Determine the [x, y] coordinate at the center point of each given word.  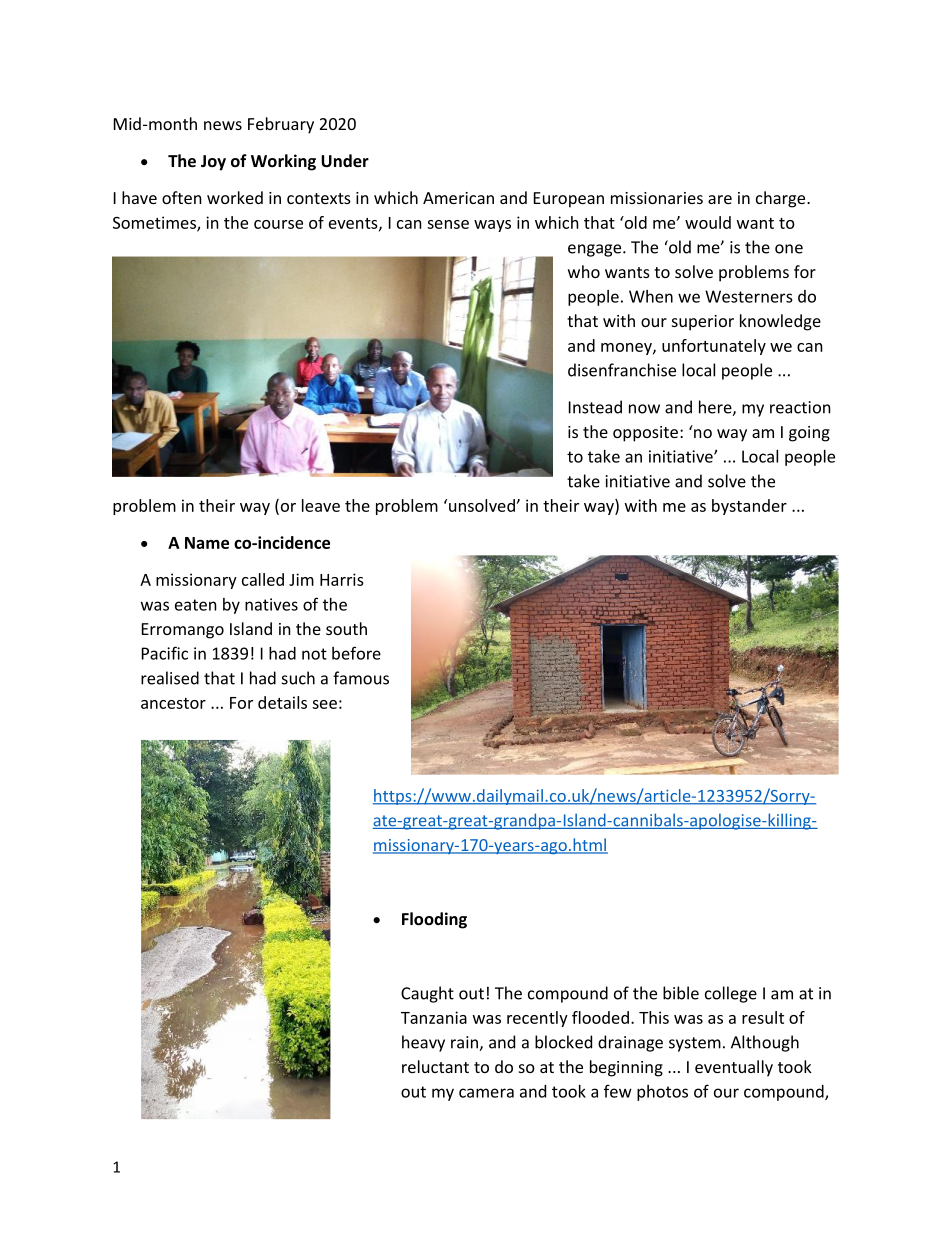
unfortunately [714, 347]
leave [321, 505]
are [720, 199]
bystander [749, 507]
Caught [427, 994]
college [731, 994]
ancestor [173, 703]
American [458, 198]
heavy [423, 1043]
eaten [196, 605]
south [346, 628]
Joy [213, 163]
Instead [595, 407]
